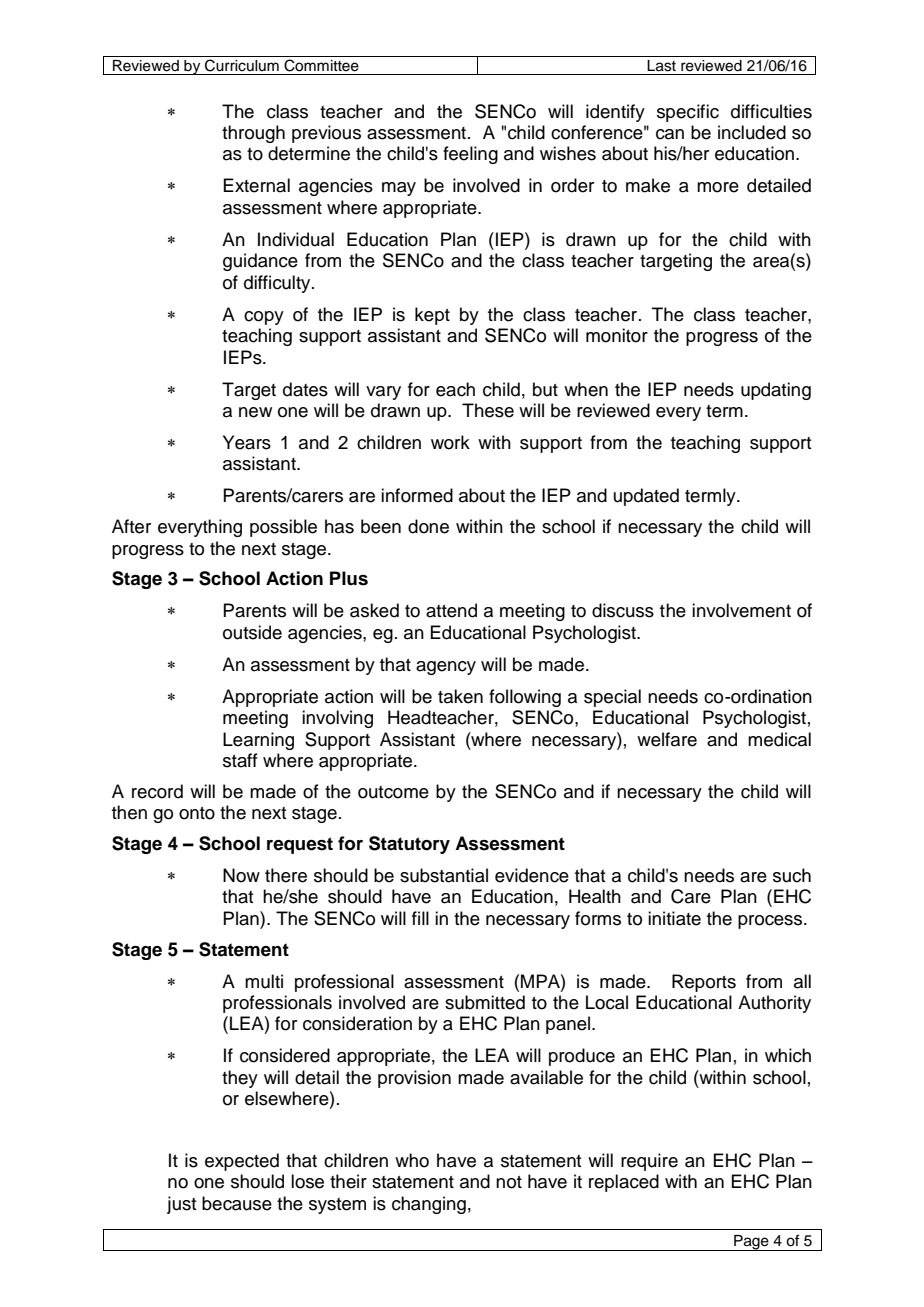 Image resolution: width=924 pixels, height=1307 pixels. I want to click on because, so click(237, 1203).
